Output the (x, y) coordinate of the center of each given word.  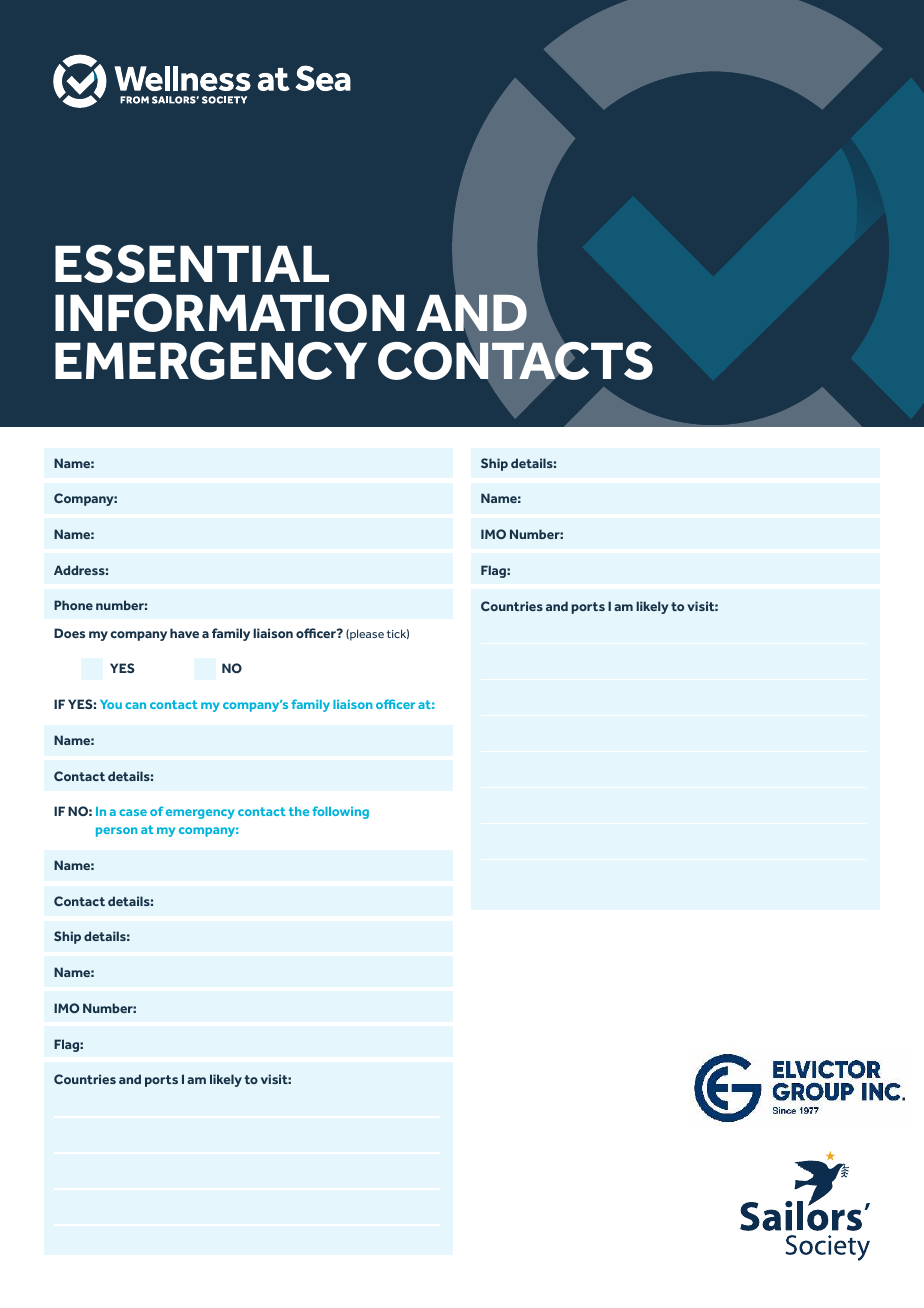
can (135, 705)
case (133, 812)
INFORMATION (229, 313)
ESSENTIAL (192, 263)
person (116, 832)
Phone (73, 605)
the (299, 811)
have (184, 633)
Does (69, 633)
